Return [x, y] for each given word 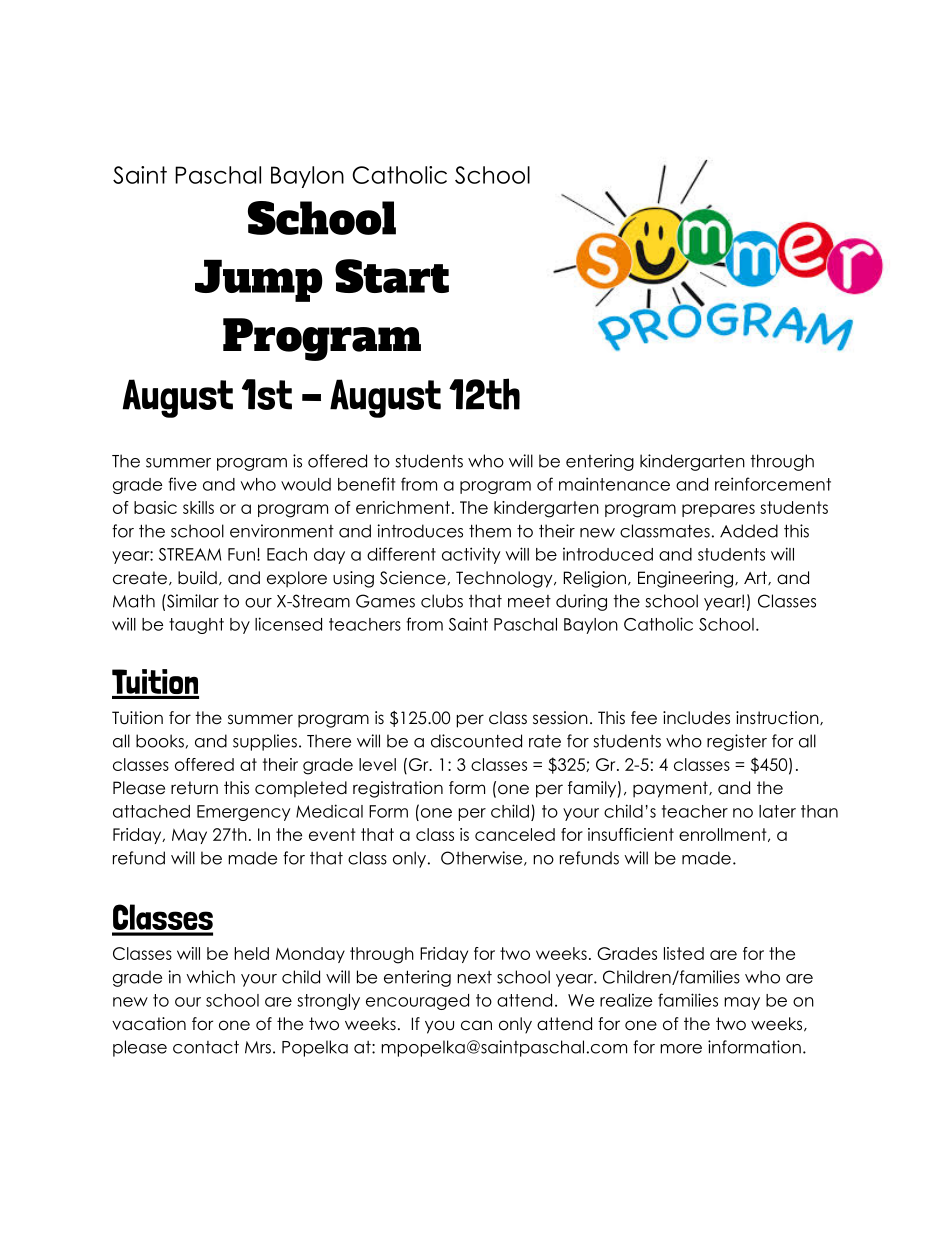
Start [392, 276]
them [490, 531]
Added [749, 531]
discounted [476, 741]
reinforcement [773, 484]
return [194, 788]
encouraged [417, 1002]
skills [198, 507]
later [777, 811]
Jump [259, 280]
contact [206, 1047]
